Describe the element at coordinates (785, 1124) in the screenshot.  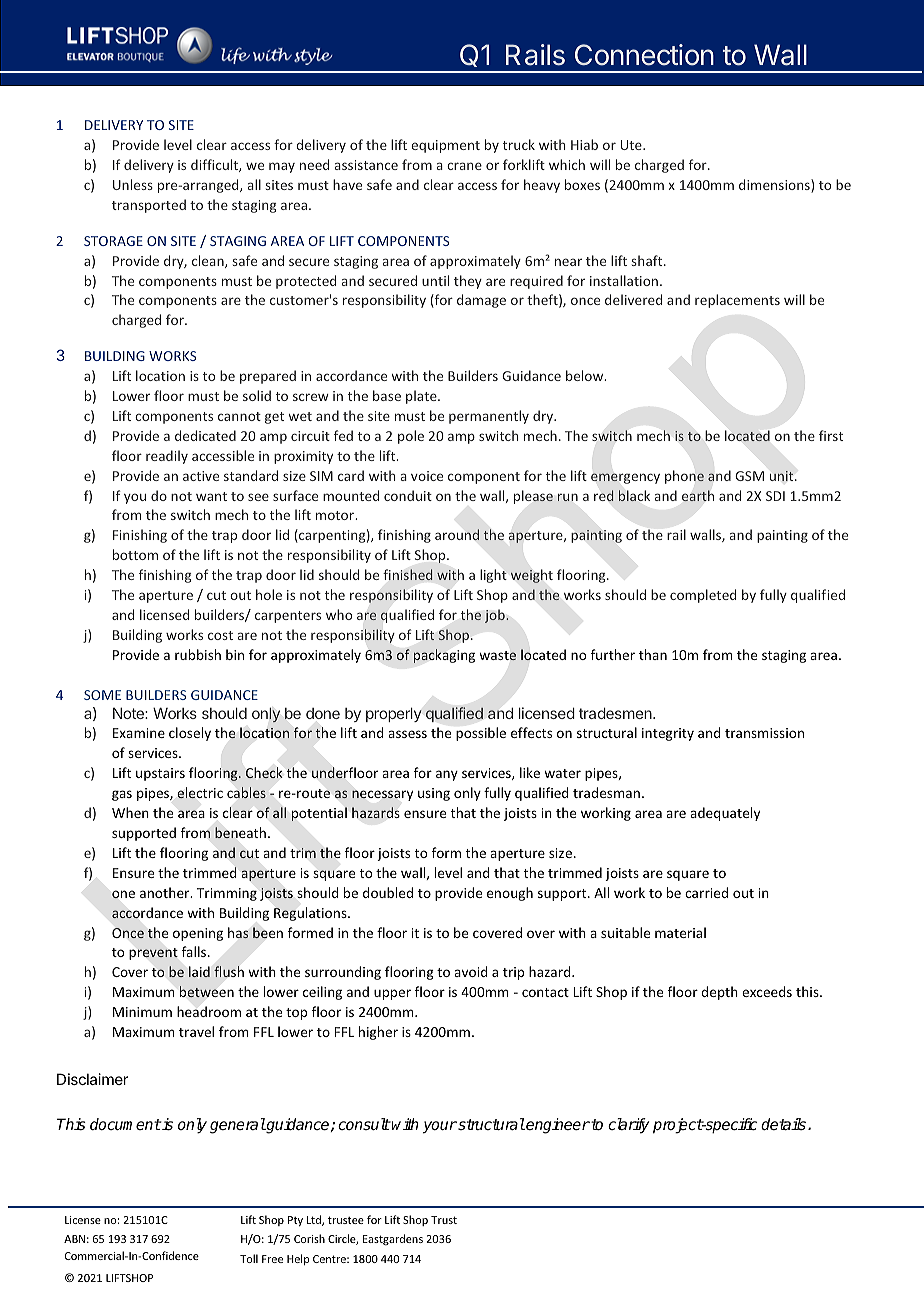
I see `details` at that location.
